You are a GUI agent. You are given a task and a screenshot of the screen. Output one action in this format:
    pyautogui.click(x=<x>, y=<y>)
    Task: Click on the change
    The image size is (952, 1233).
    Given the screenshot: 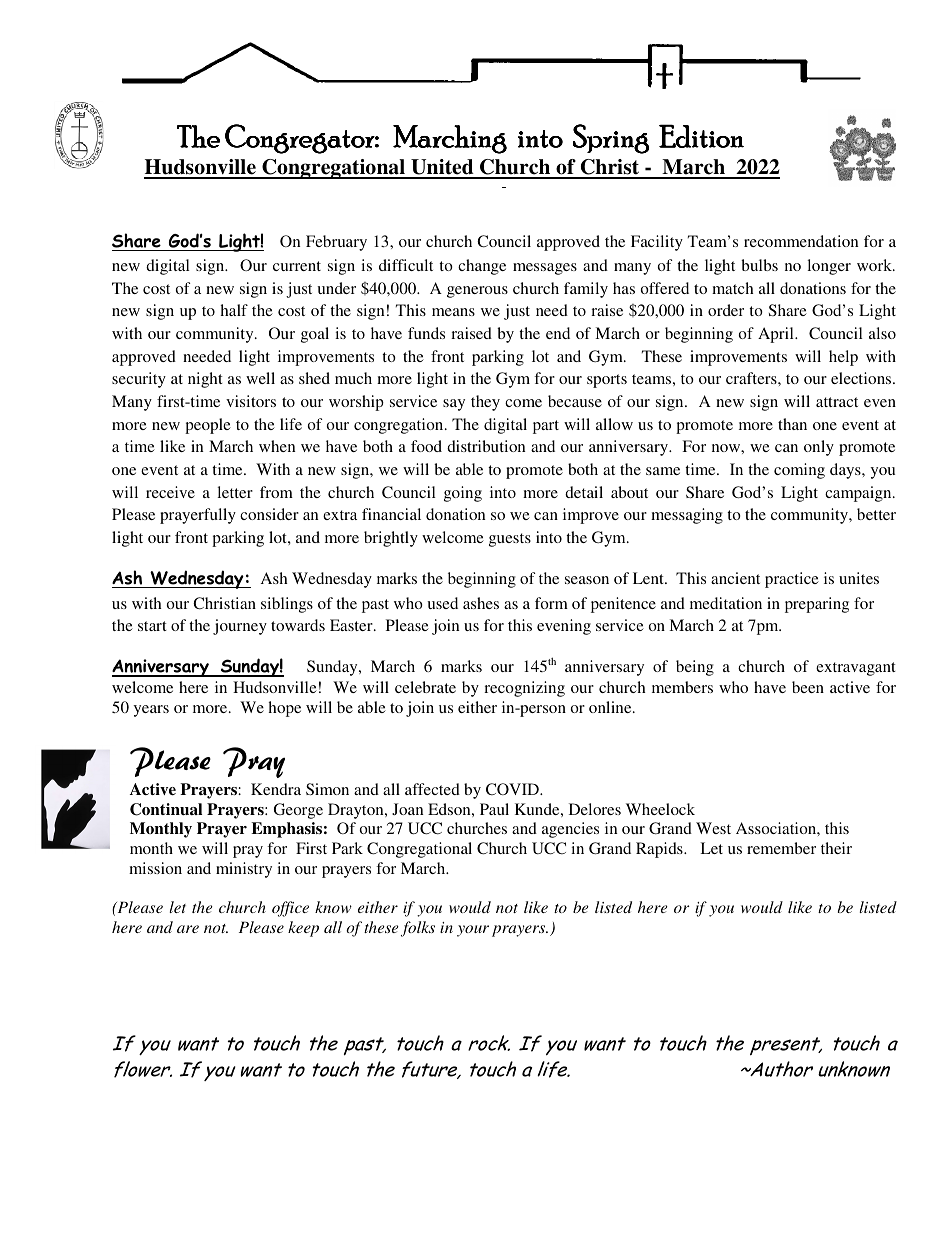 What is the action you would take?
    pyautogui.click(x=482, y=267)
